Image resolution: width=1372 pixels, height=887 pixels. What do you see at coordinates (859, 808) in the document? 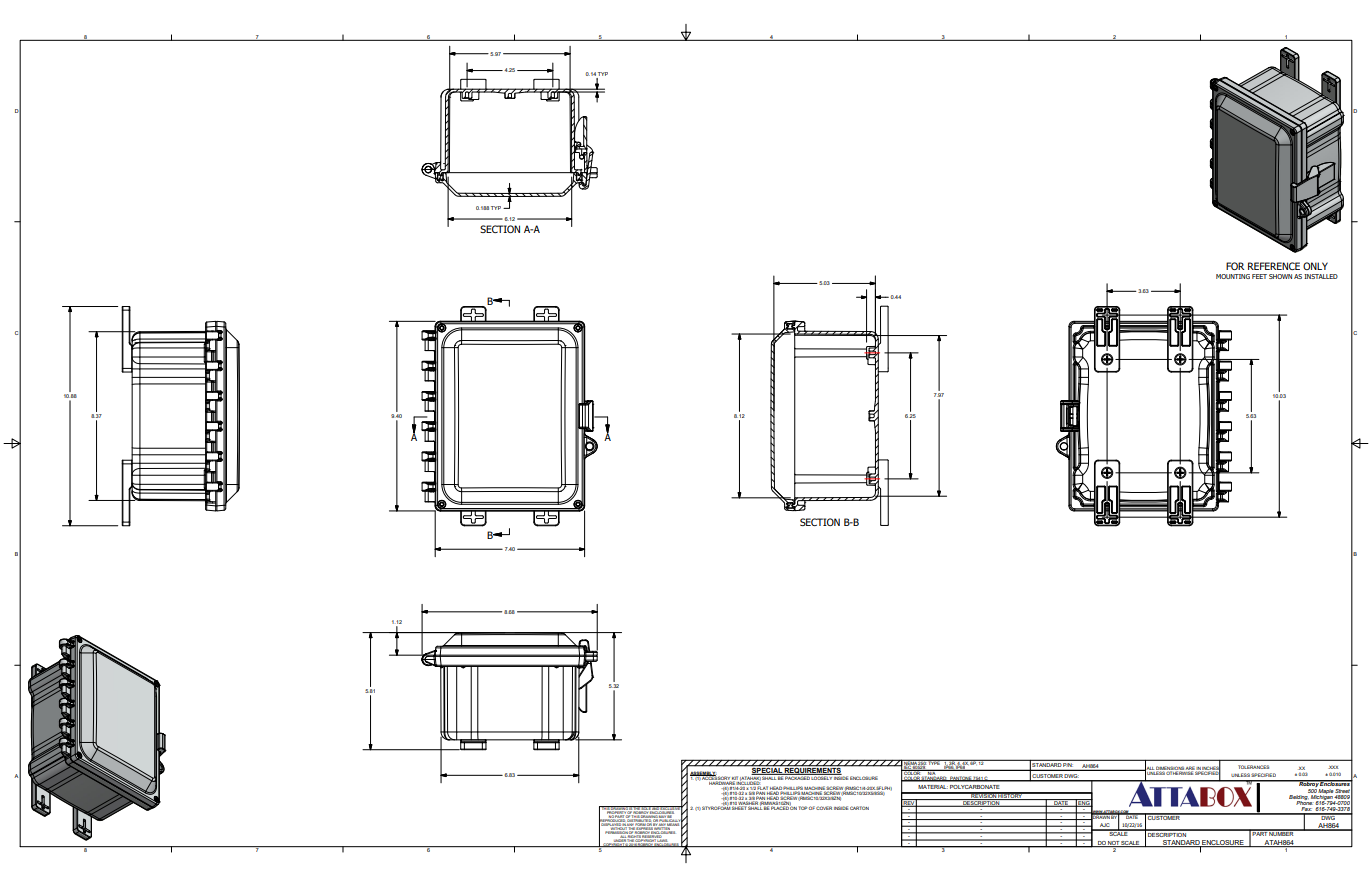
I see `CARTON` at bounding box center [859, 808].
